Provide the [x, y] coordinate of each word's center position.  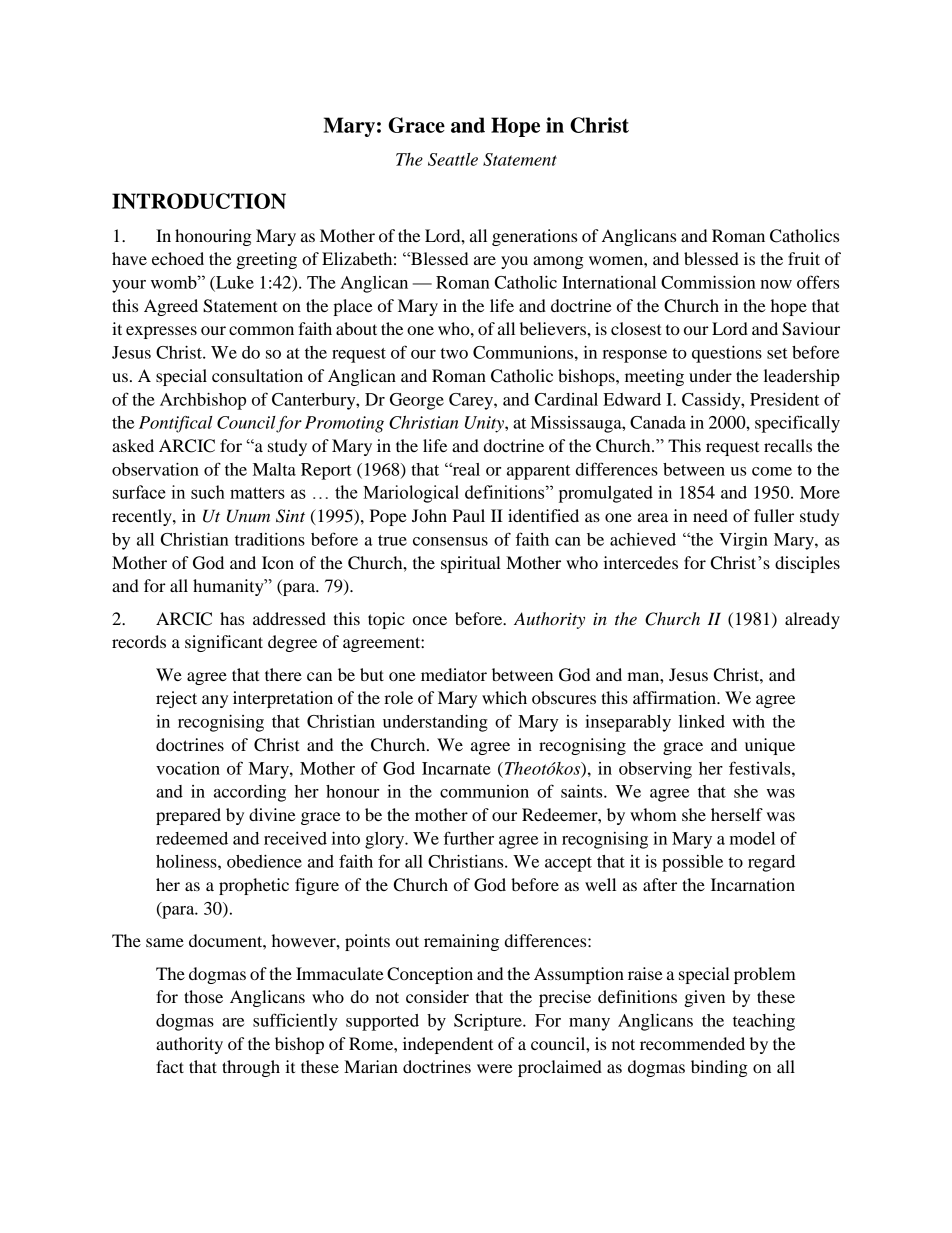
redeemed [192, 838]
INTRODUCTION [199, 201]
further [469, 838]
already [812, 620]
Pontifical [176, 424]
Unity [485, 424]
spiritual [471, 564]
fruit [804, 258]
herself [737, 814]
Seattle [453, 159]
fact [170, 1066]
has [232, 618]
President [784, 399]
